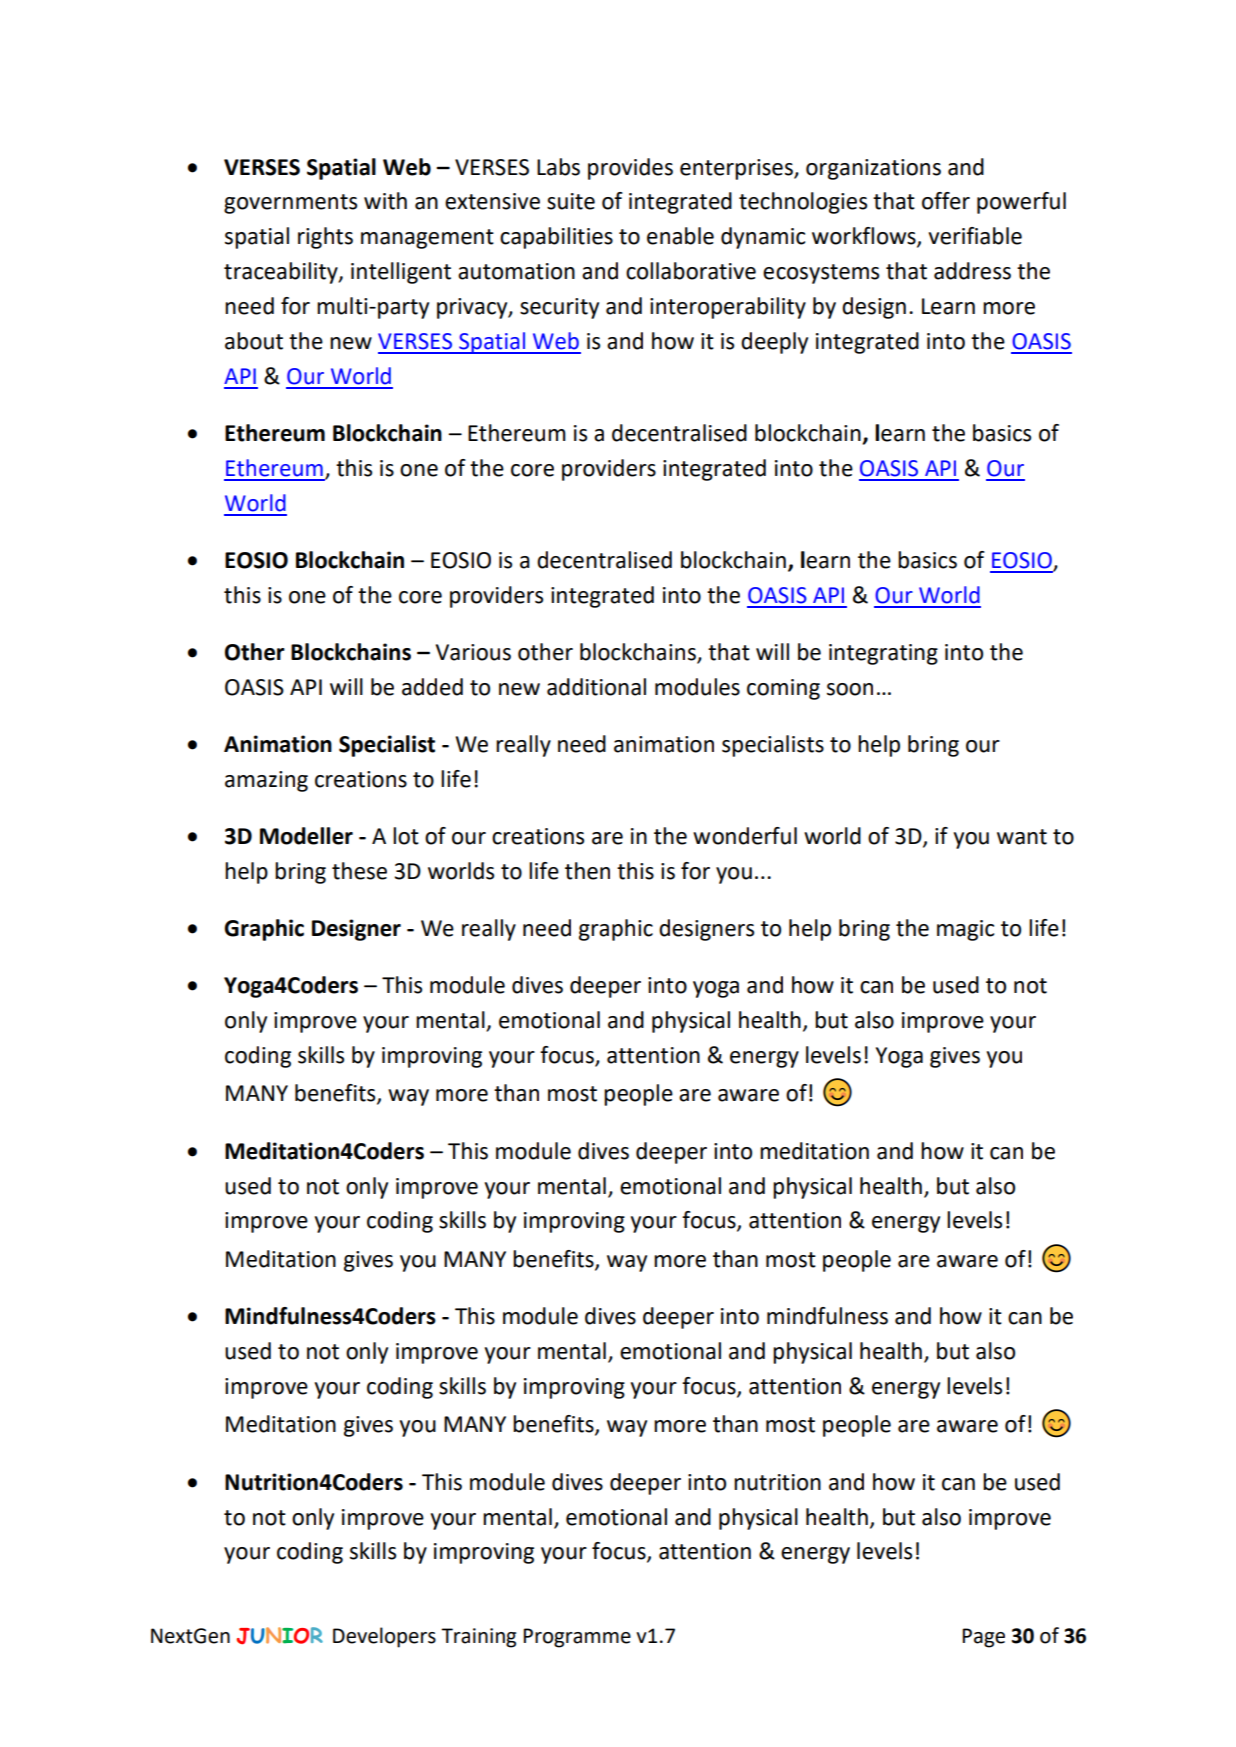  I want to click on magic, so click(965, 930).
